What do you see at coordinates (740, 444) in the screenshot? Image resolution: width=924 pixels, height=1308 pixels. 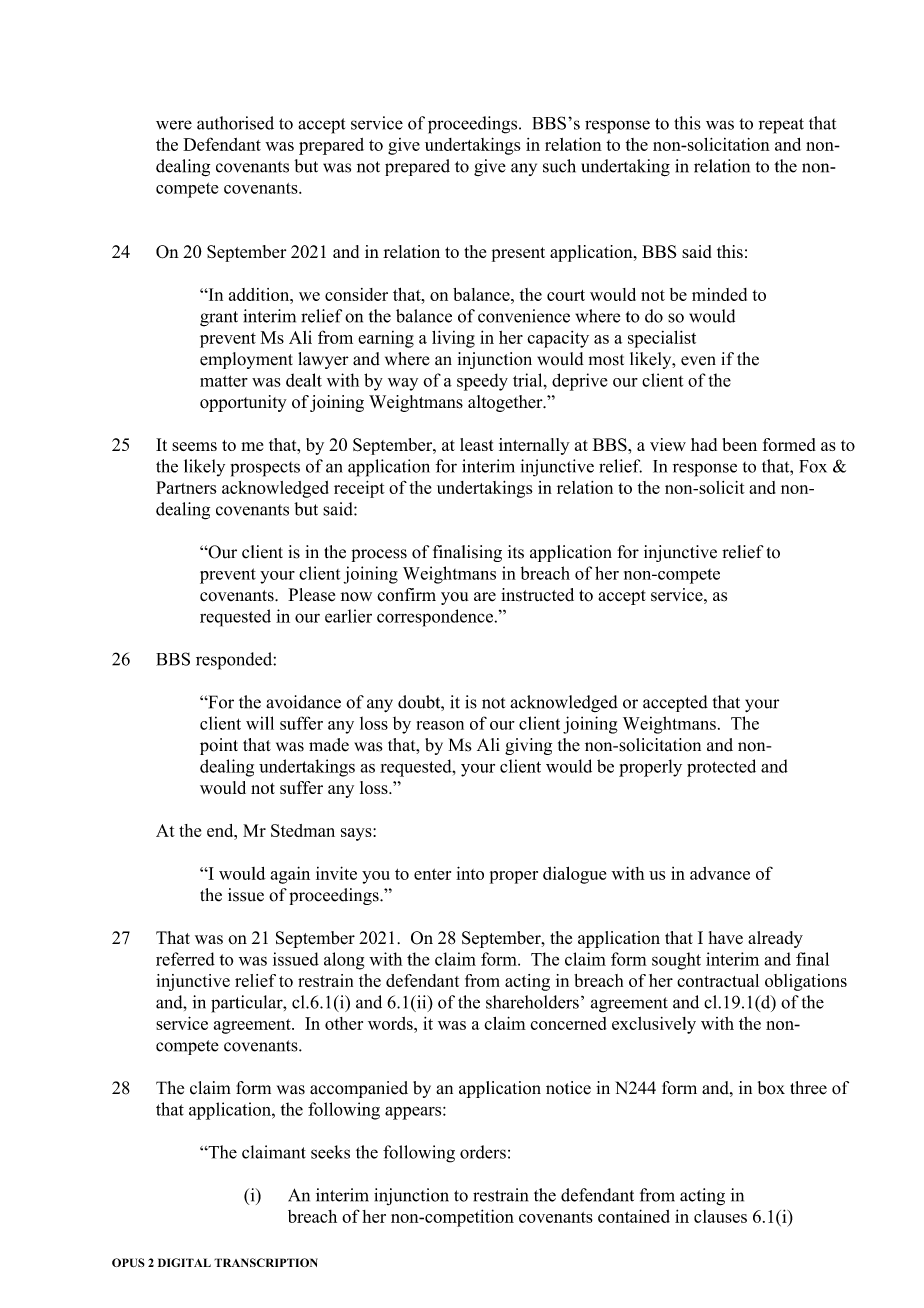 I see `been` at bounding box center [740, 444].
